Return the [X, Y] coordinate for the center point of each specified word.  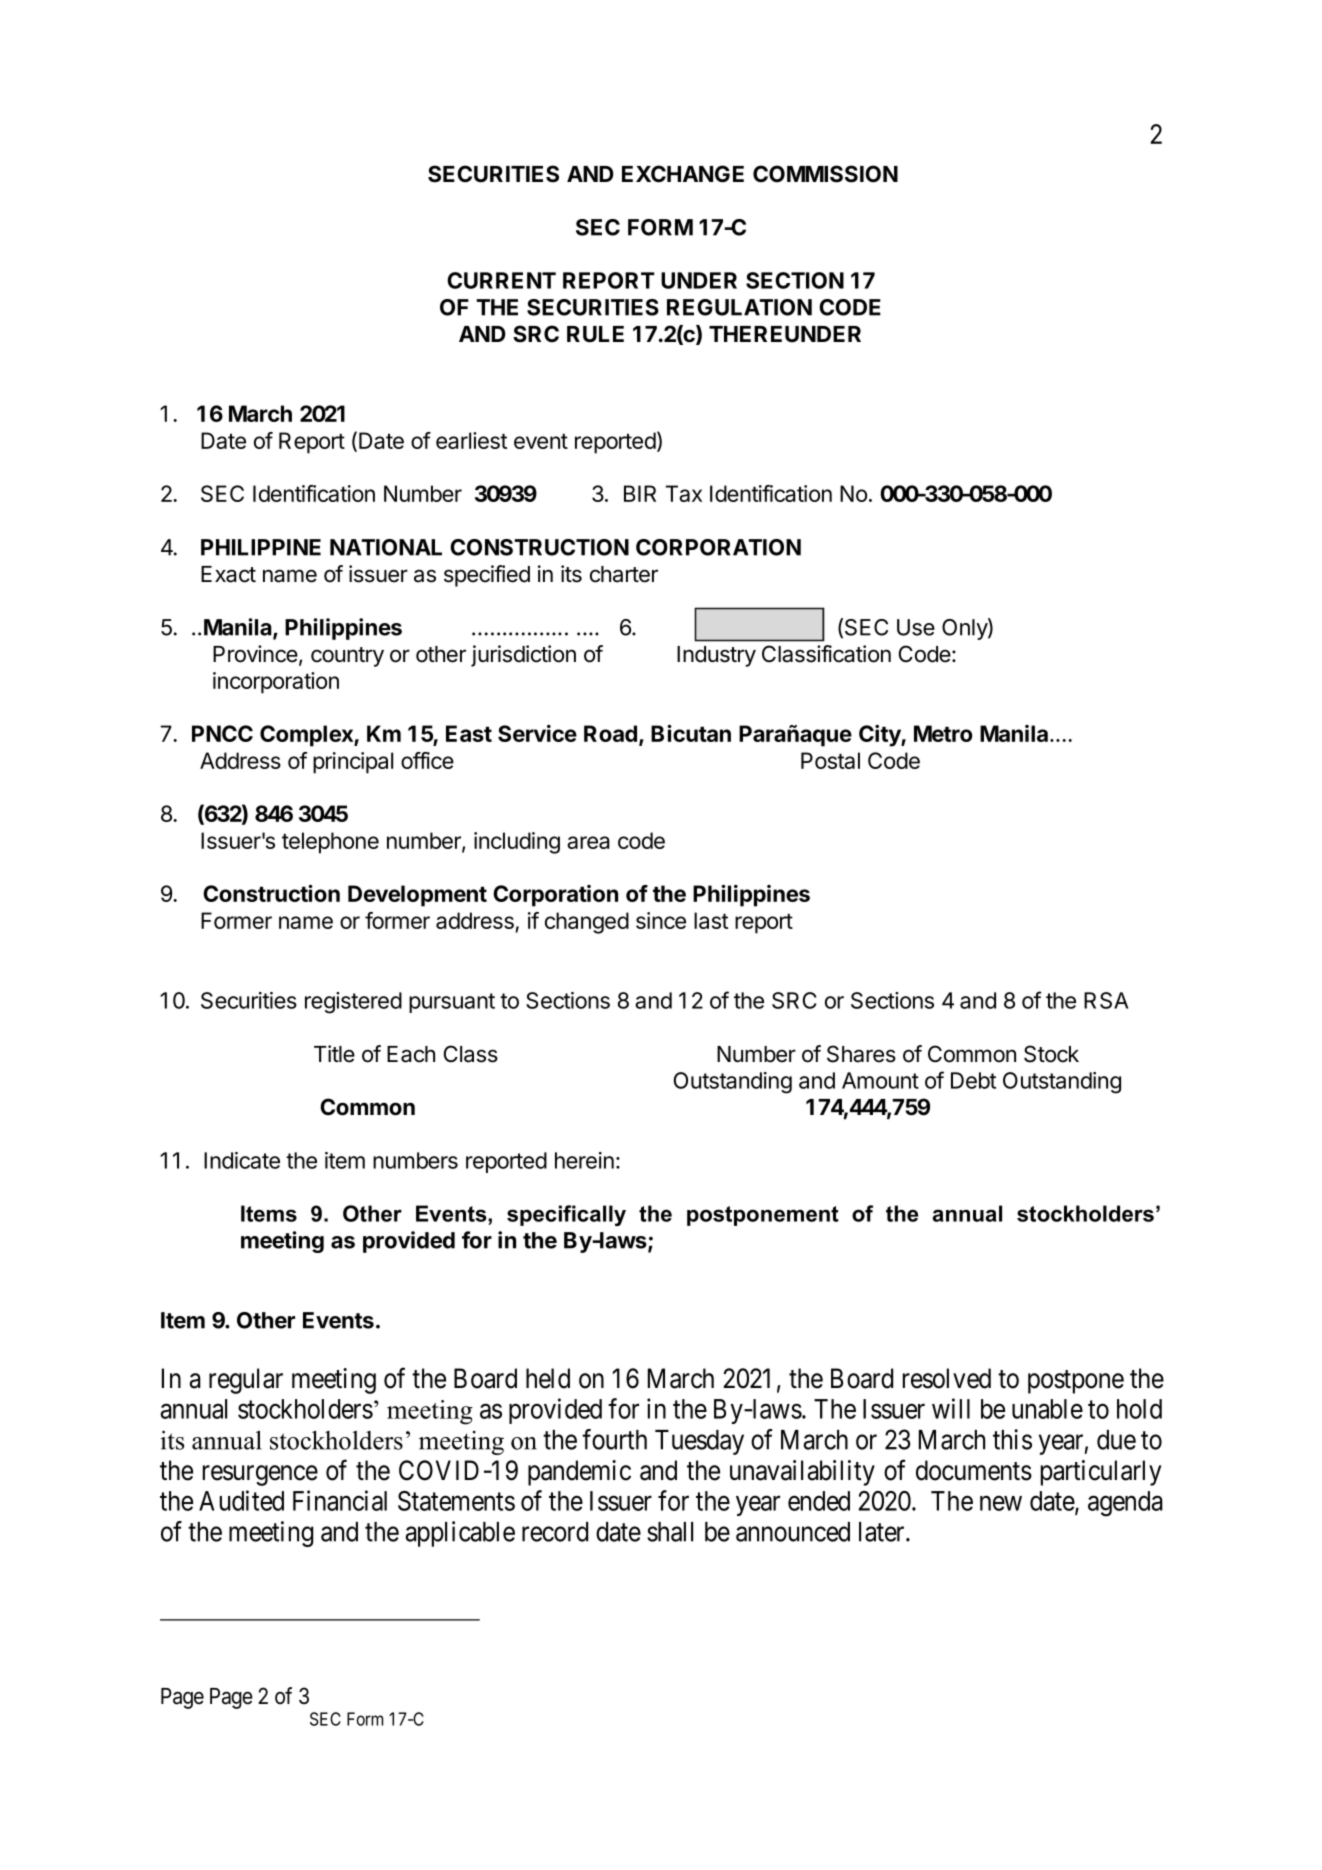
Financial [340, 1500]
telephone [330, 843]
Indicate [242, 1160]
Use [916, 627]
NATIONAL [386, 547]
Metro [943, 733]
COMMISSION [825, 174]
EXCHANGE [683, 174]
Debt [973, 1080]
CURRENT [501, 280]
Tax [683, 493]
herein [584, 1160]
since [661, 920]
